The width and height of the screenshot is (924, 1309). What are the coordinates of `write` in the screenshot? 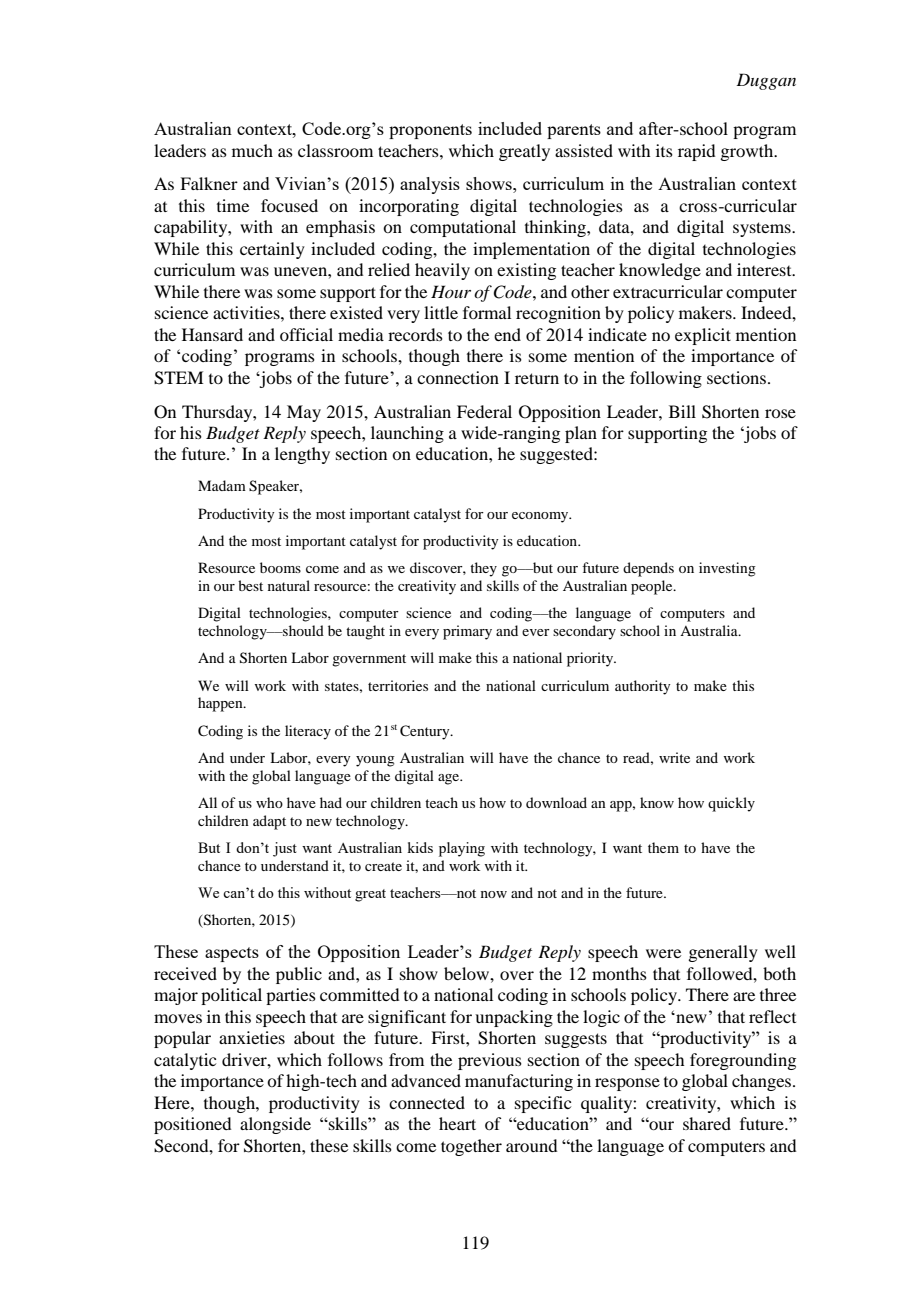 It's located at (674, 757).
